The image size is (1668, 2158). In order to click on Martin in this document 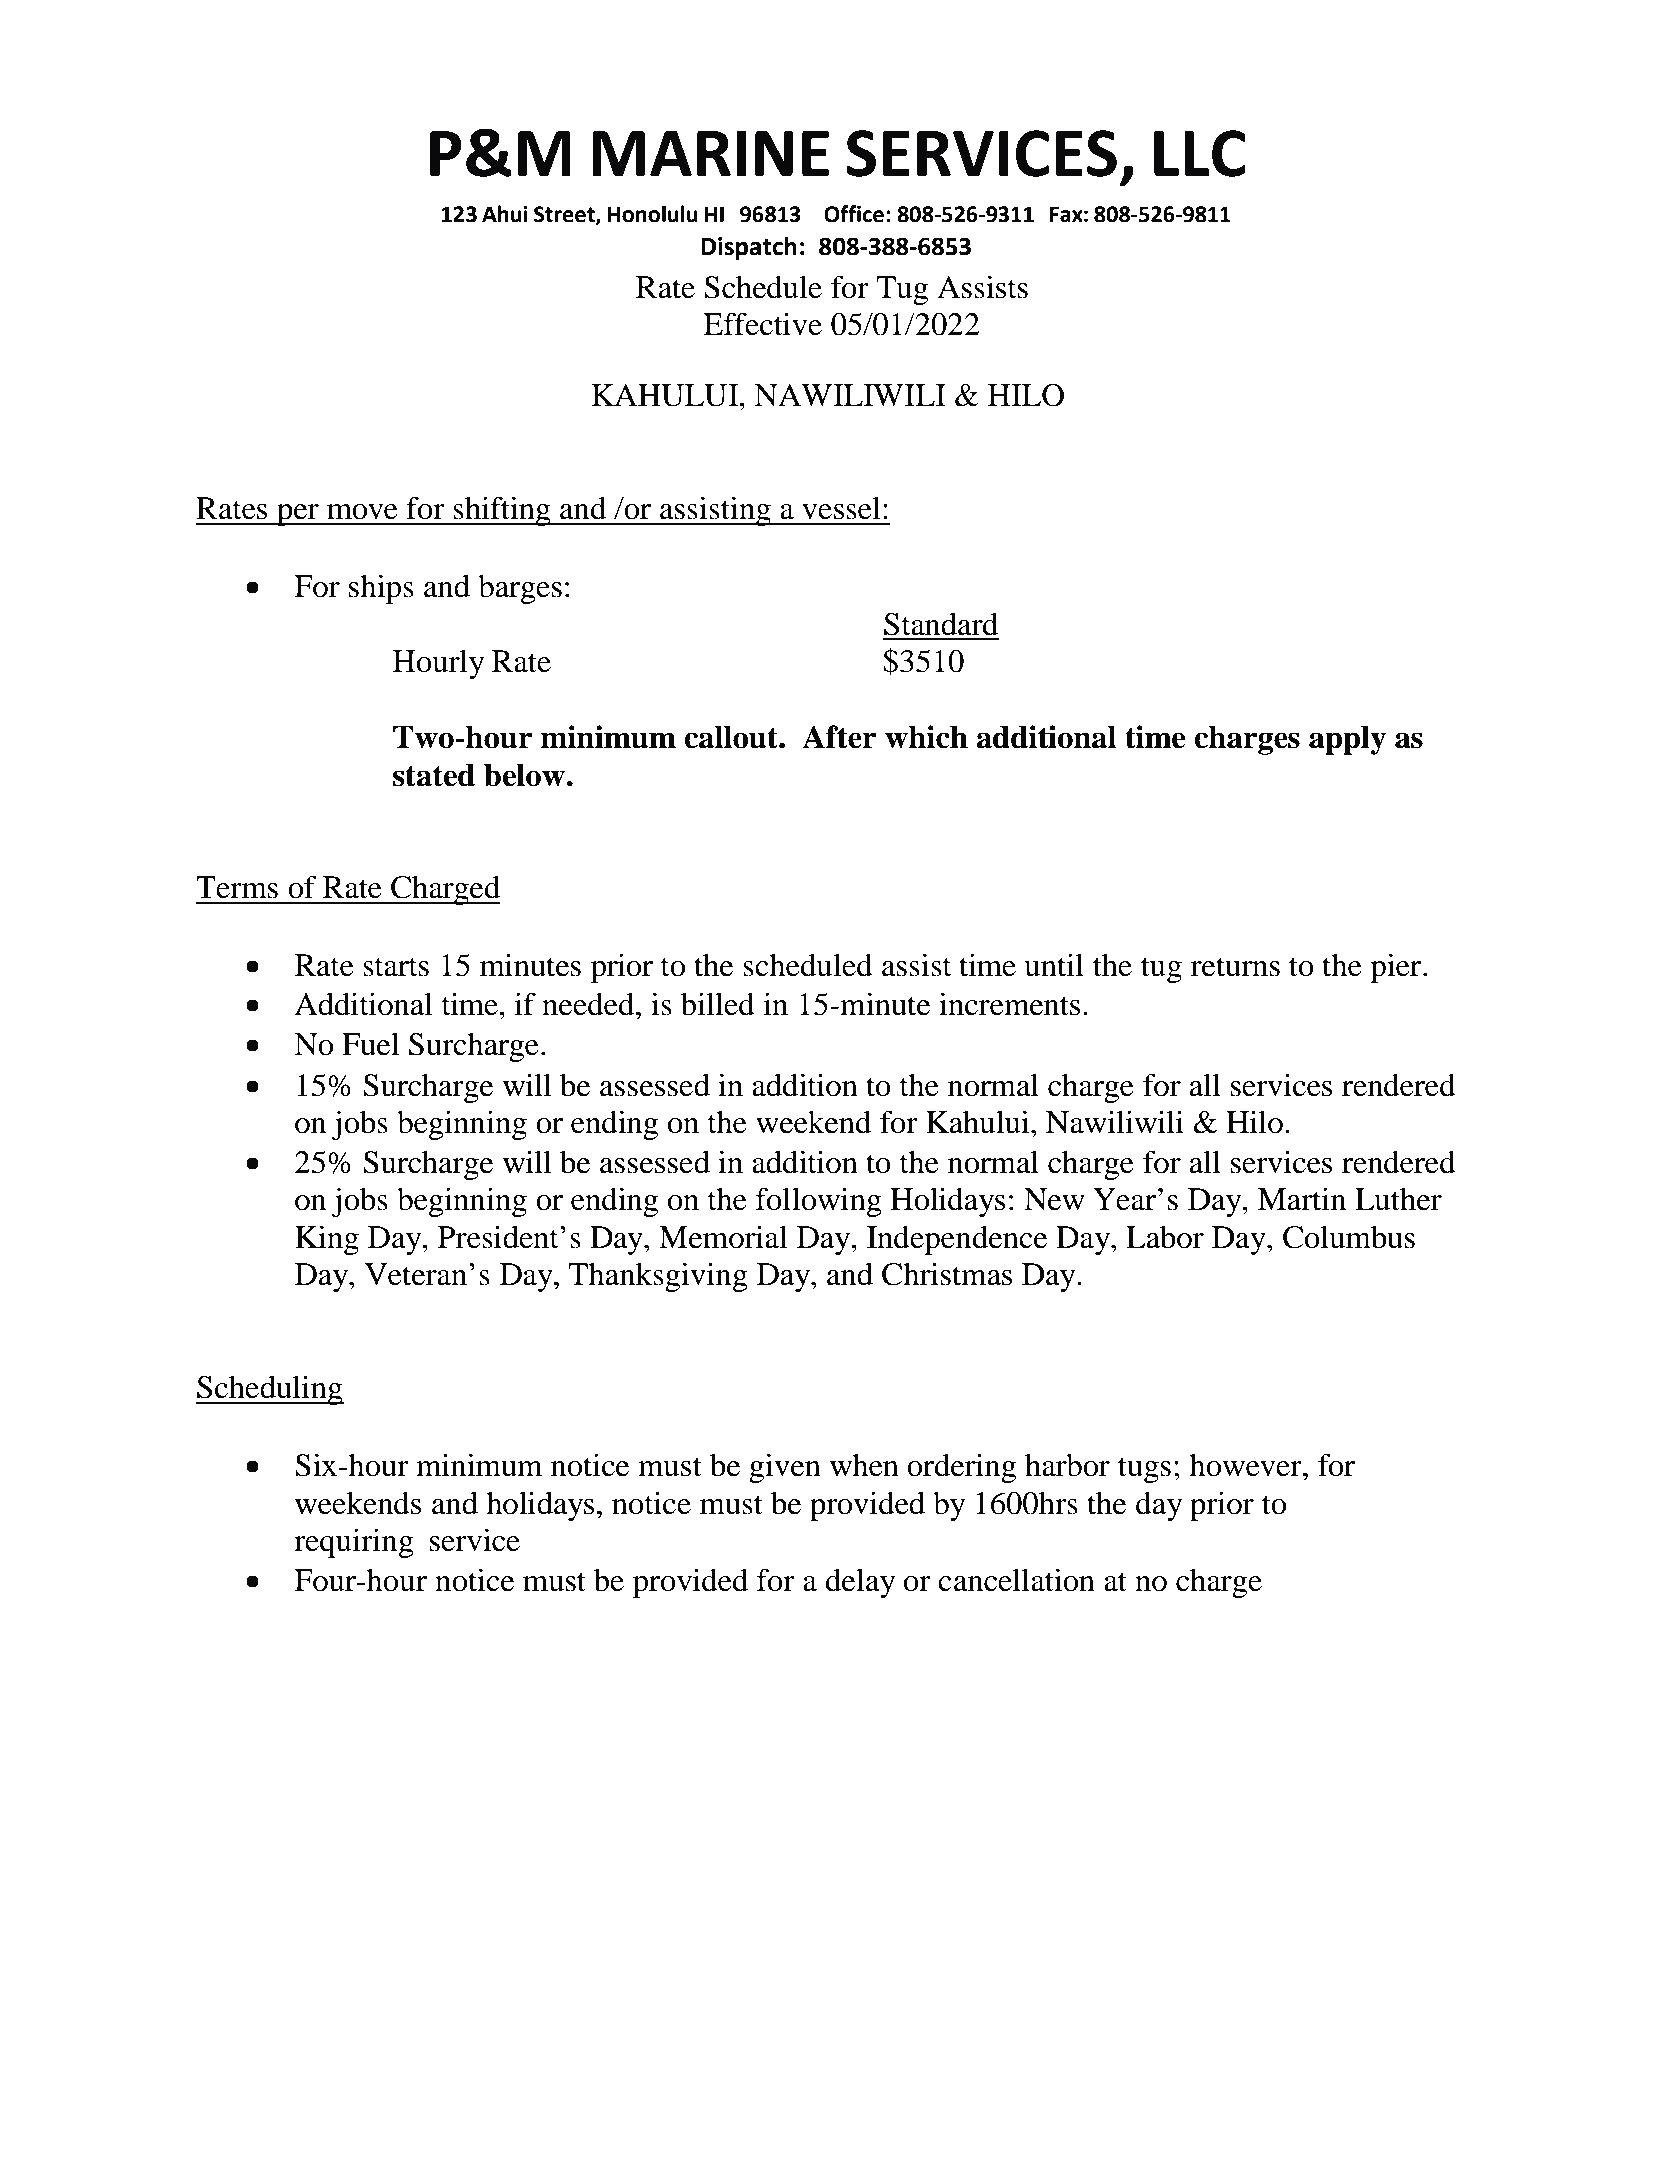, I will do `click(1302, 1199)`.
